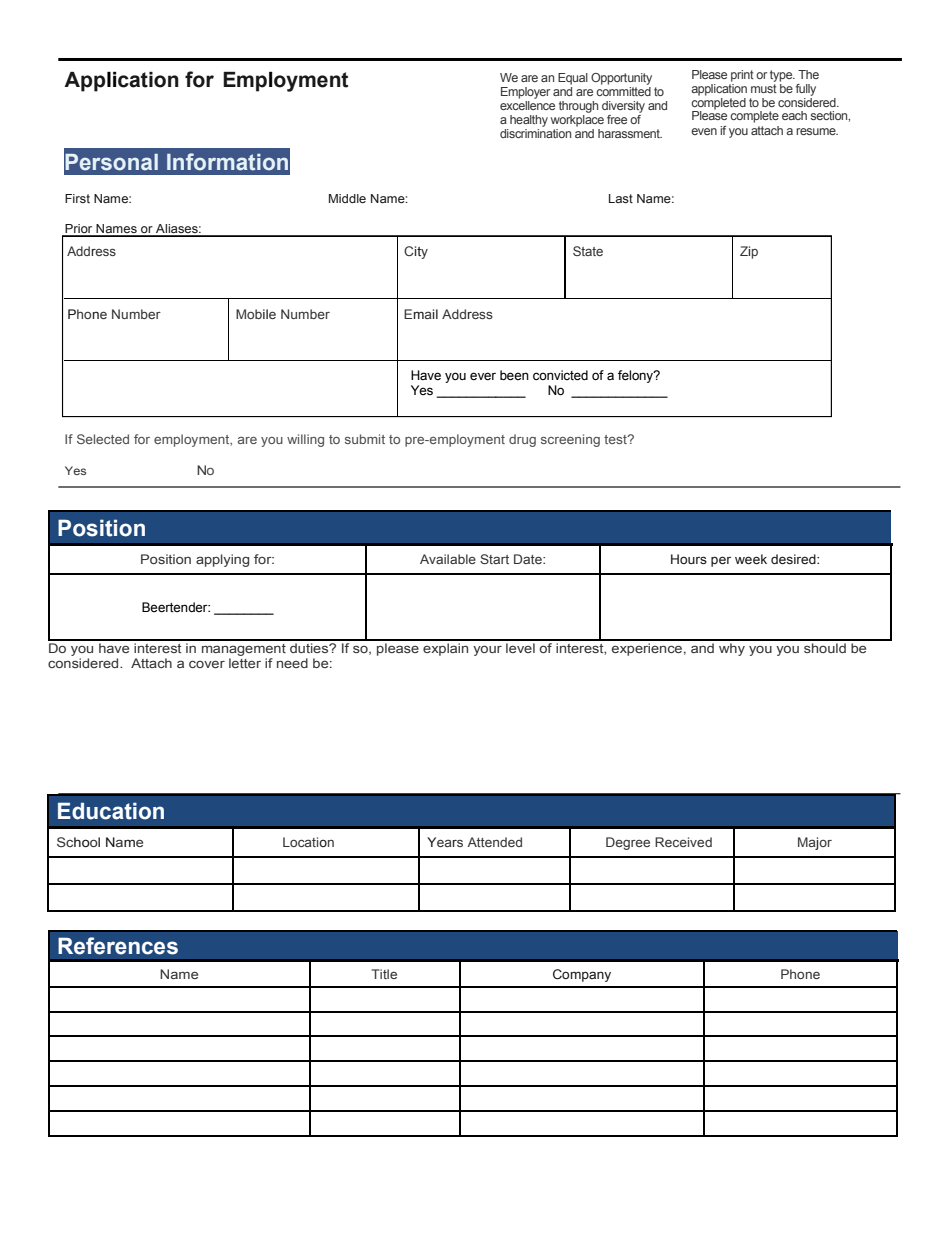 Image resolution: width=952 pixels, height=1233 pixels. I want to click on Selected, so click(103, 439).
